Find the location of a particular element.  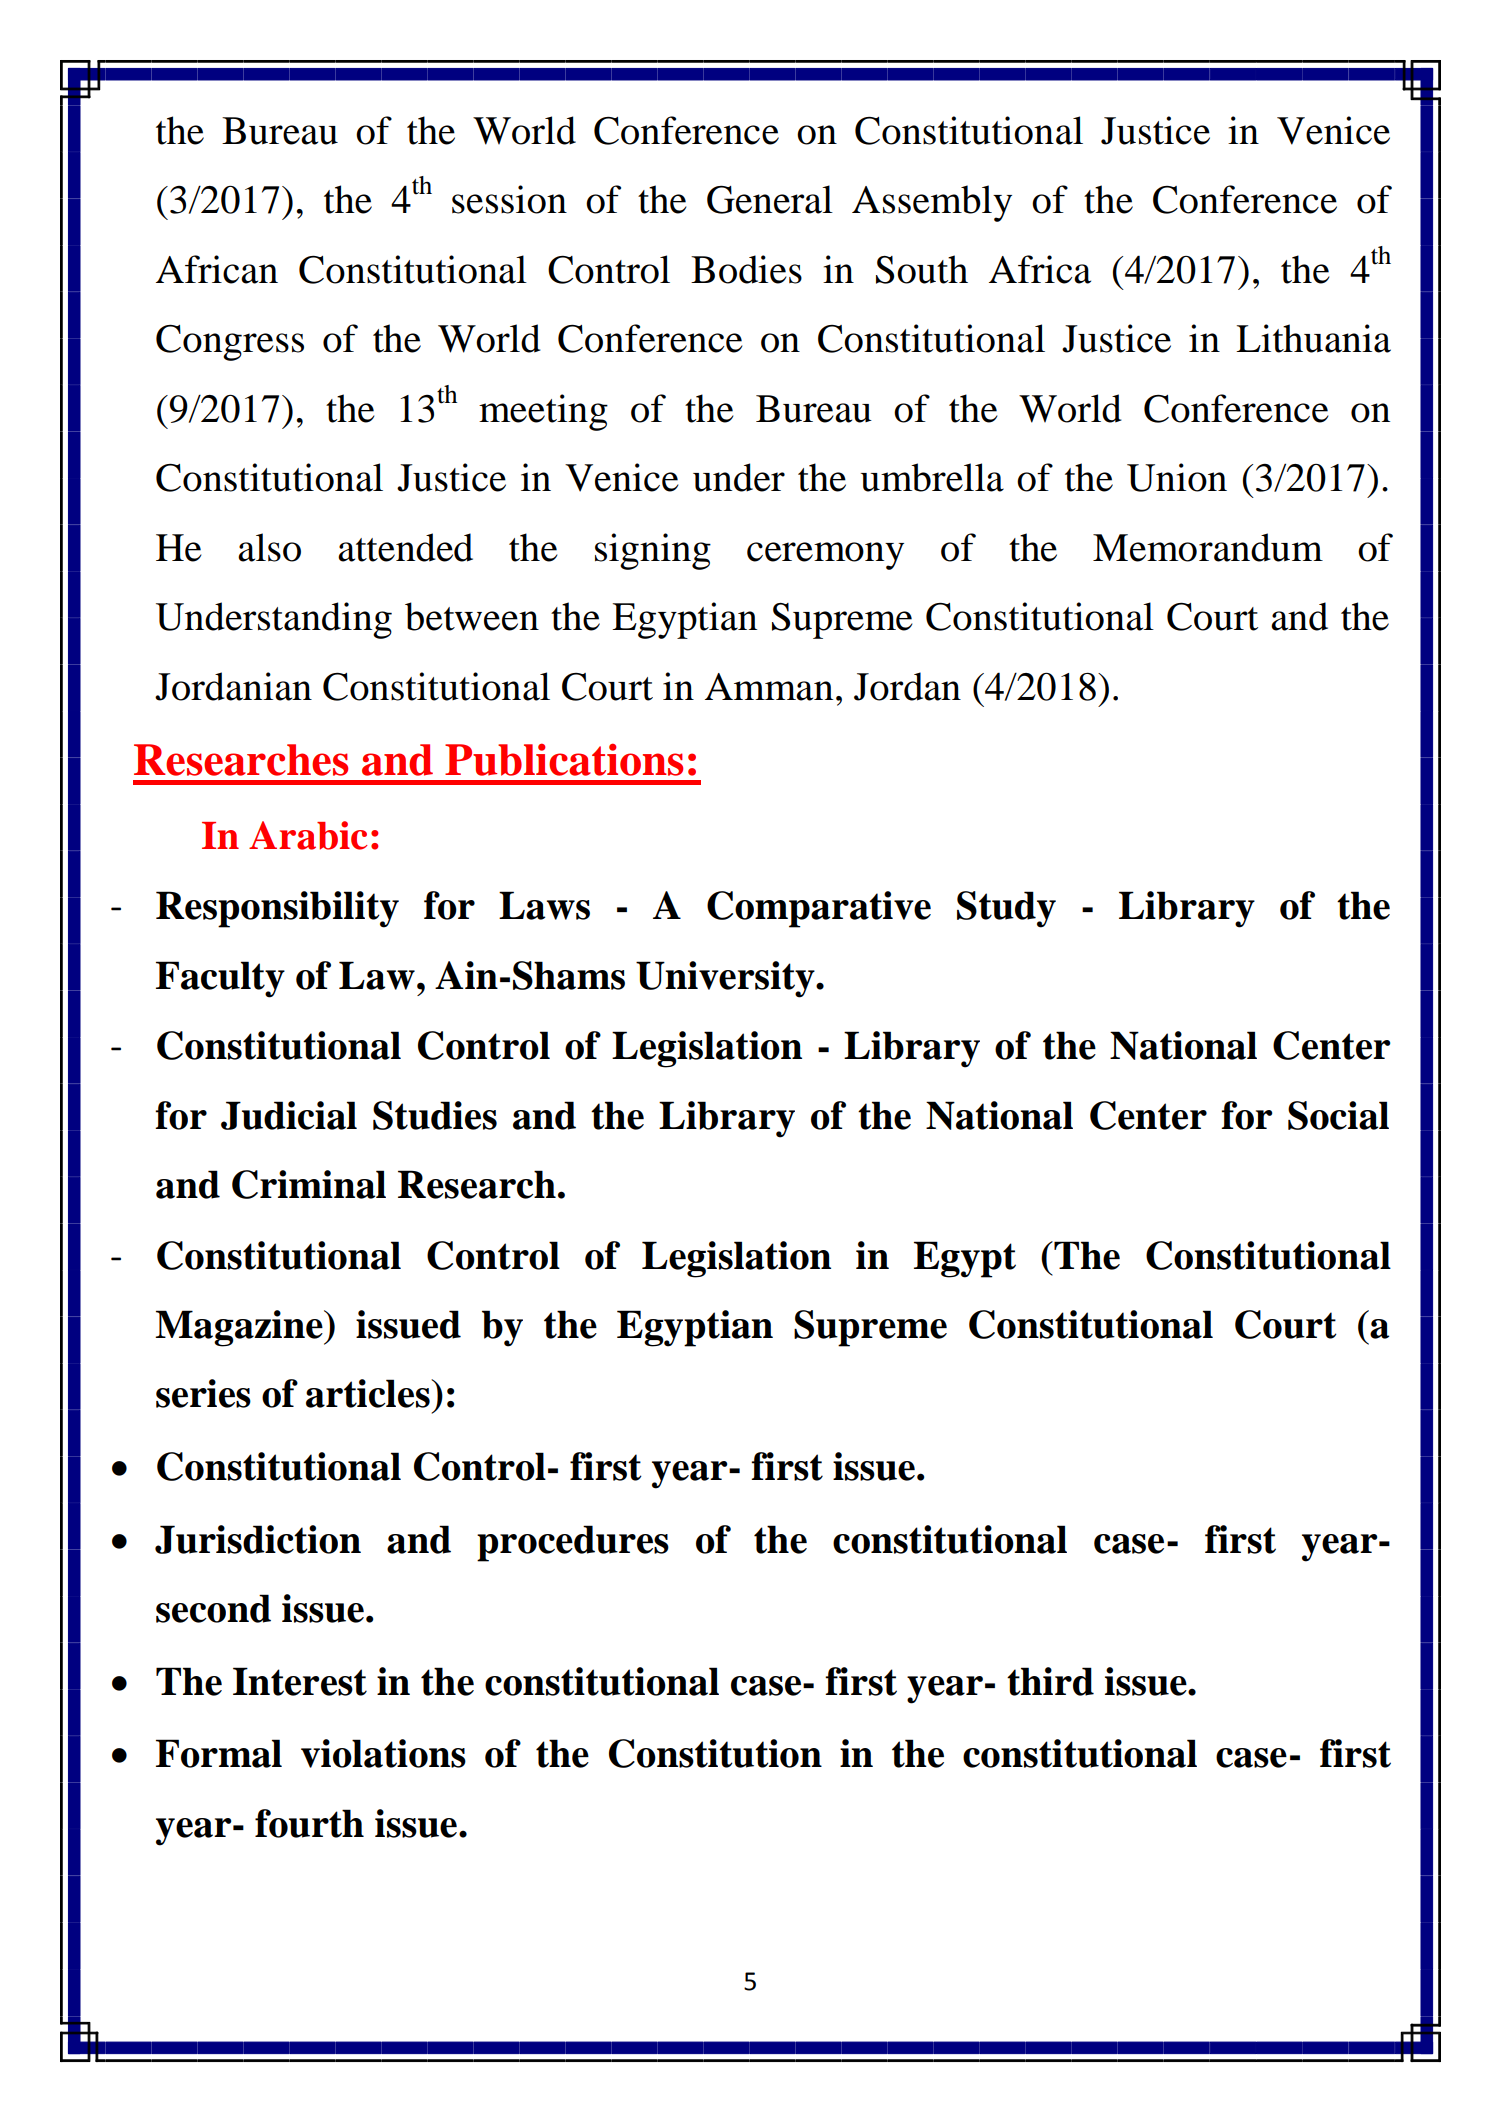

Congress is located at coordinates (230, 343).
